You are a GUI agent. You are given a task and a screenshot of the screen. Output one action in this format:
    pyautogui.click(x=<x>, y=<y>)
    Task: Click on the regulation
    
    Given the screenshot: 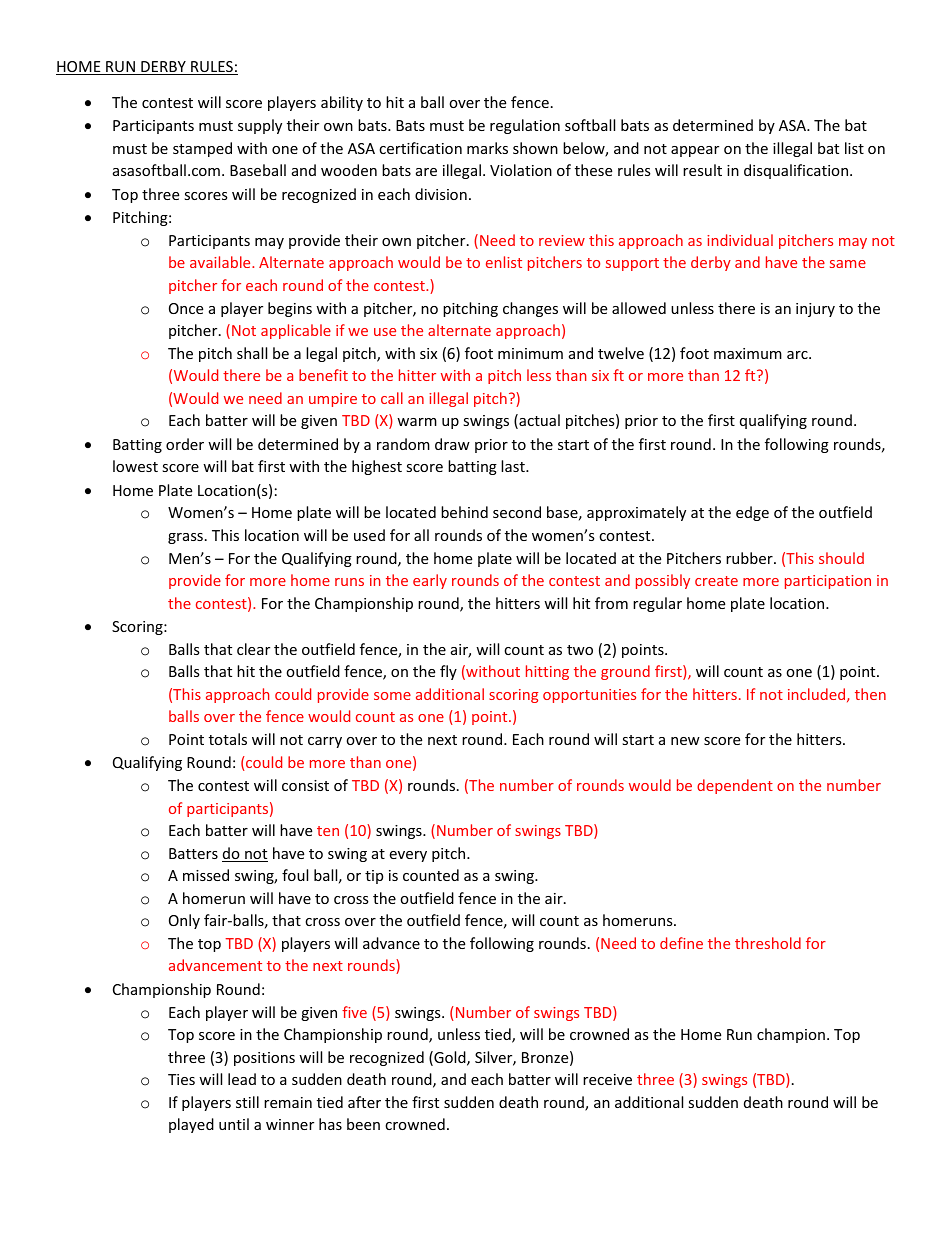 What is the action you would take?
    pyautogui.click(x=525, y=126)
